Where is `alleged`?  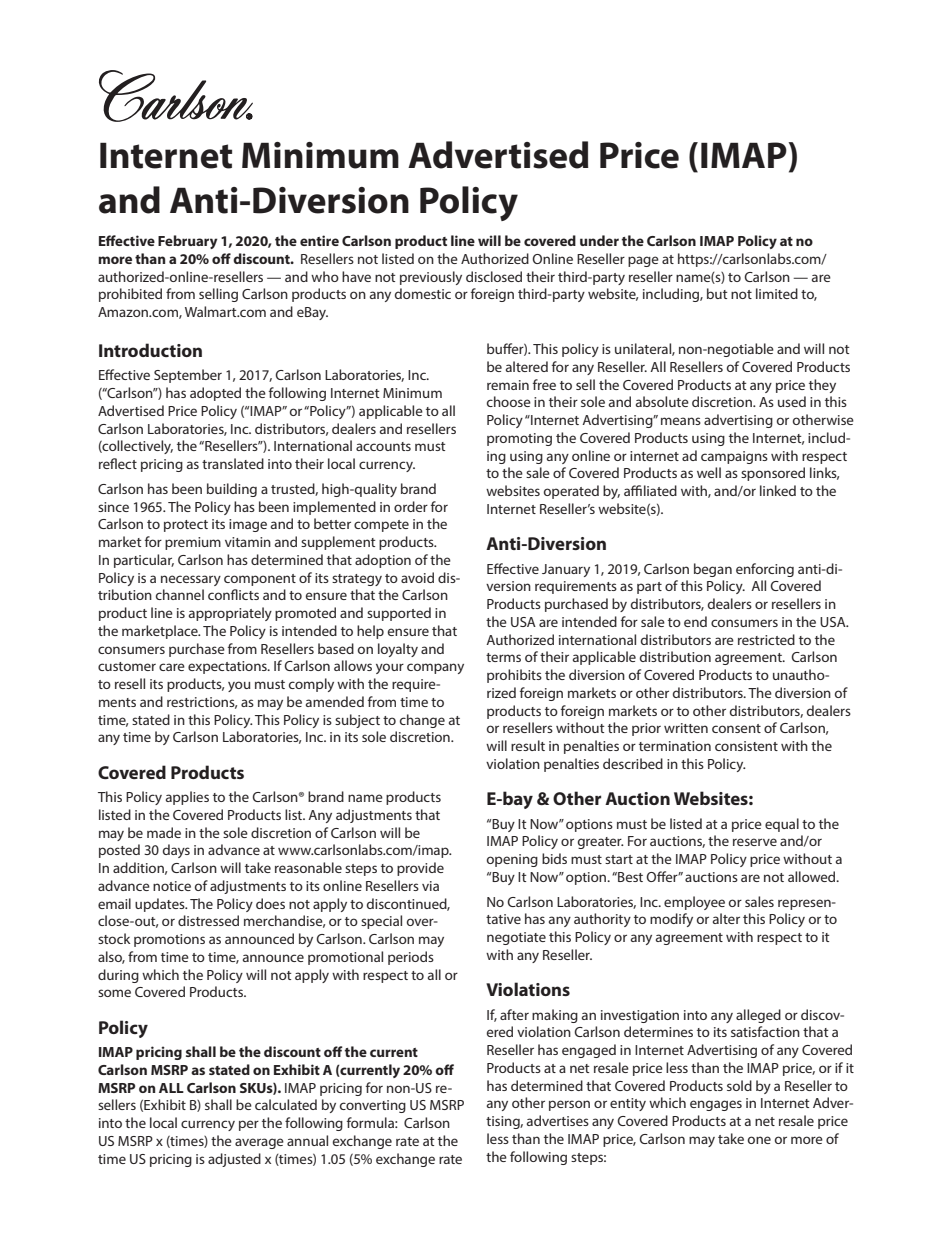 alleged is located at coordinates (758, 1016).
